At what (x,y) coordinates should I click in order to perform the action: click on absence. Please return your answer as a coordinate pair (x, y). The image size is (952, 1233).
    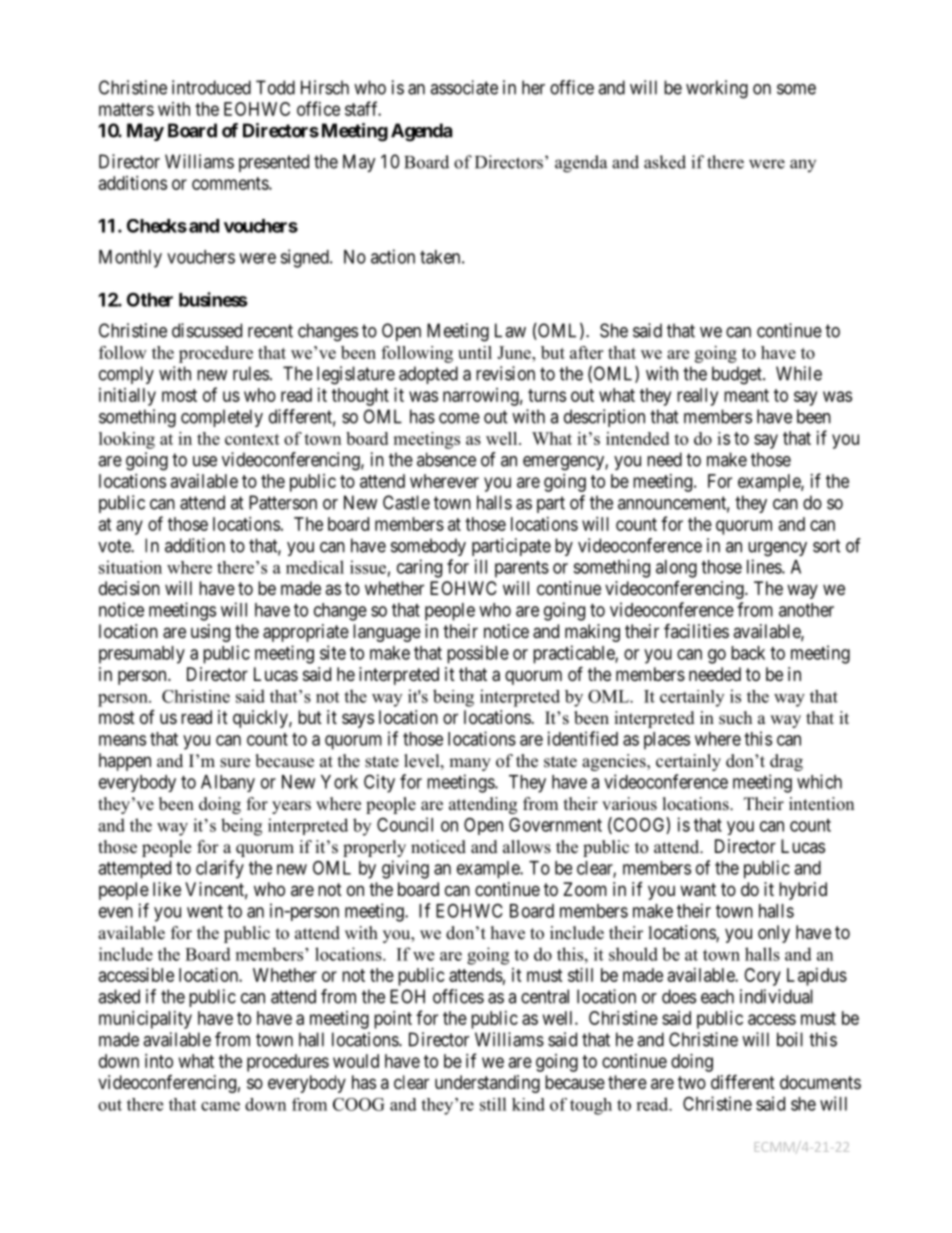
    Looking at the image, I should click on (446, 459).
